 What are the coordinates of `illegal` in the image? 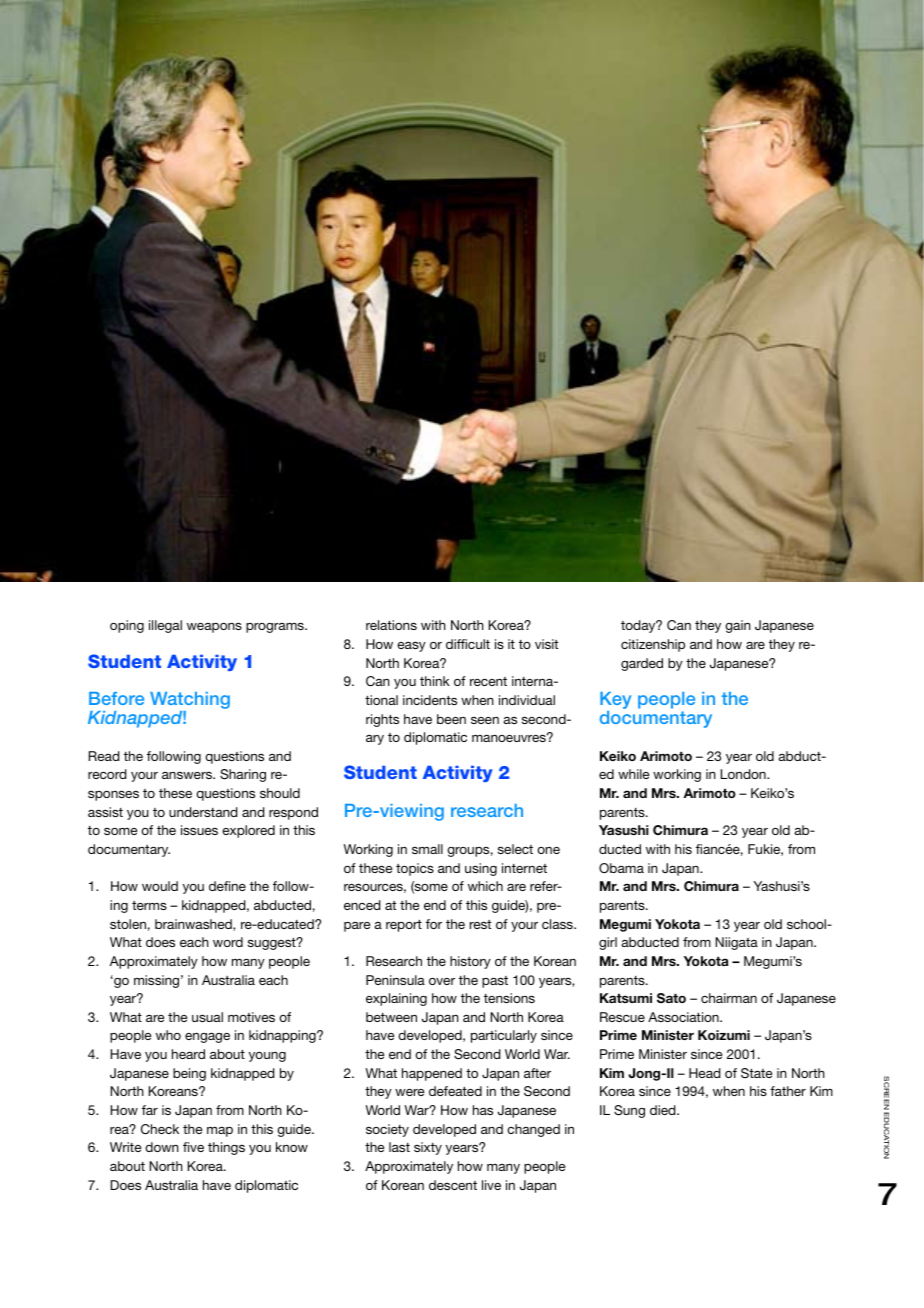 It's located at (165, 626).
